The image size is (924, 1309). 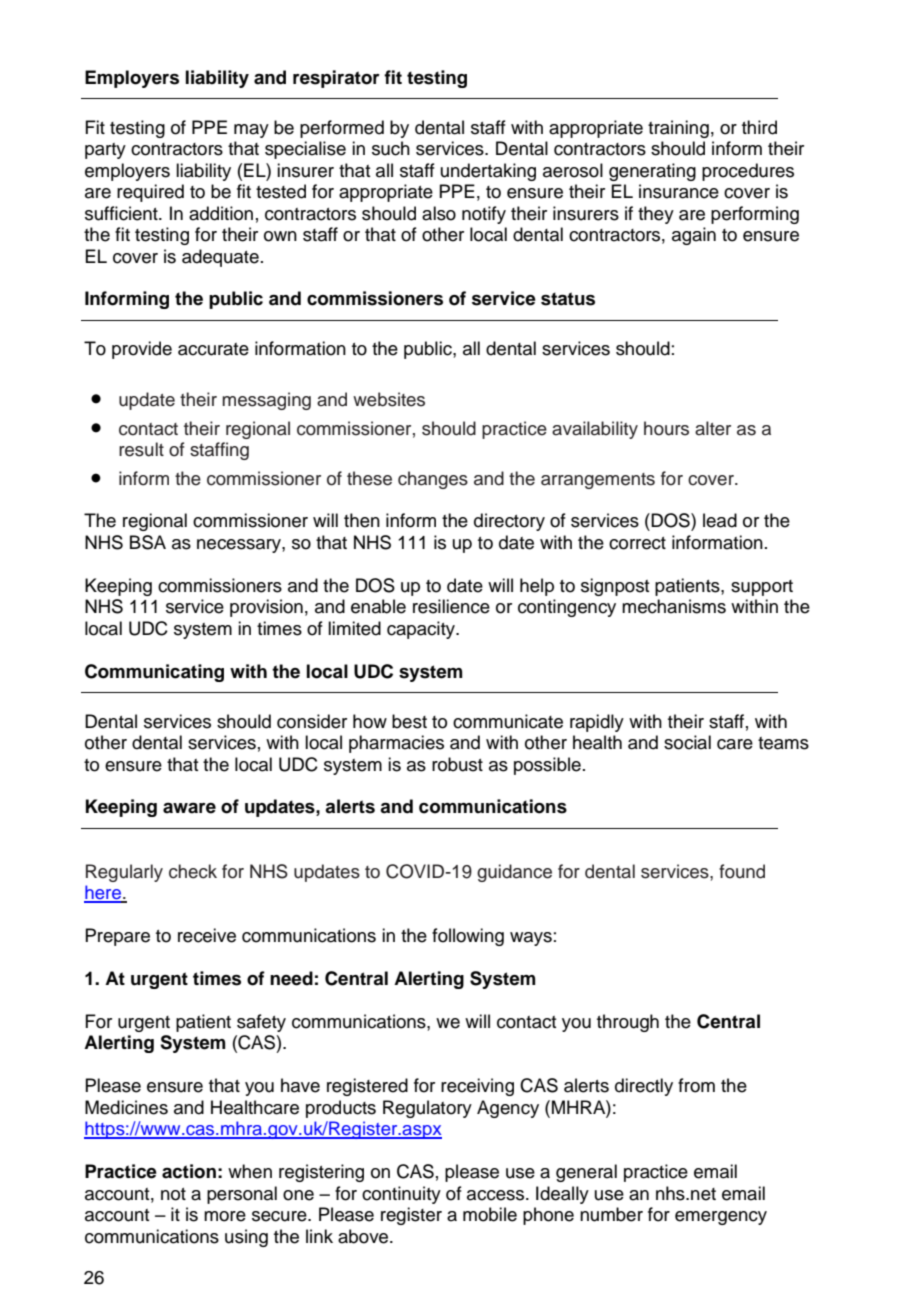 What do you see at coordinates (678, 129) in the document?
I see `training` at bounding box center [678, 129].
